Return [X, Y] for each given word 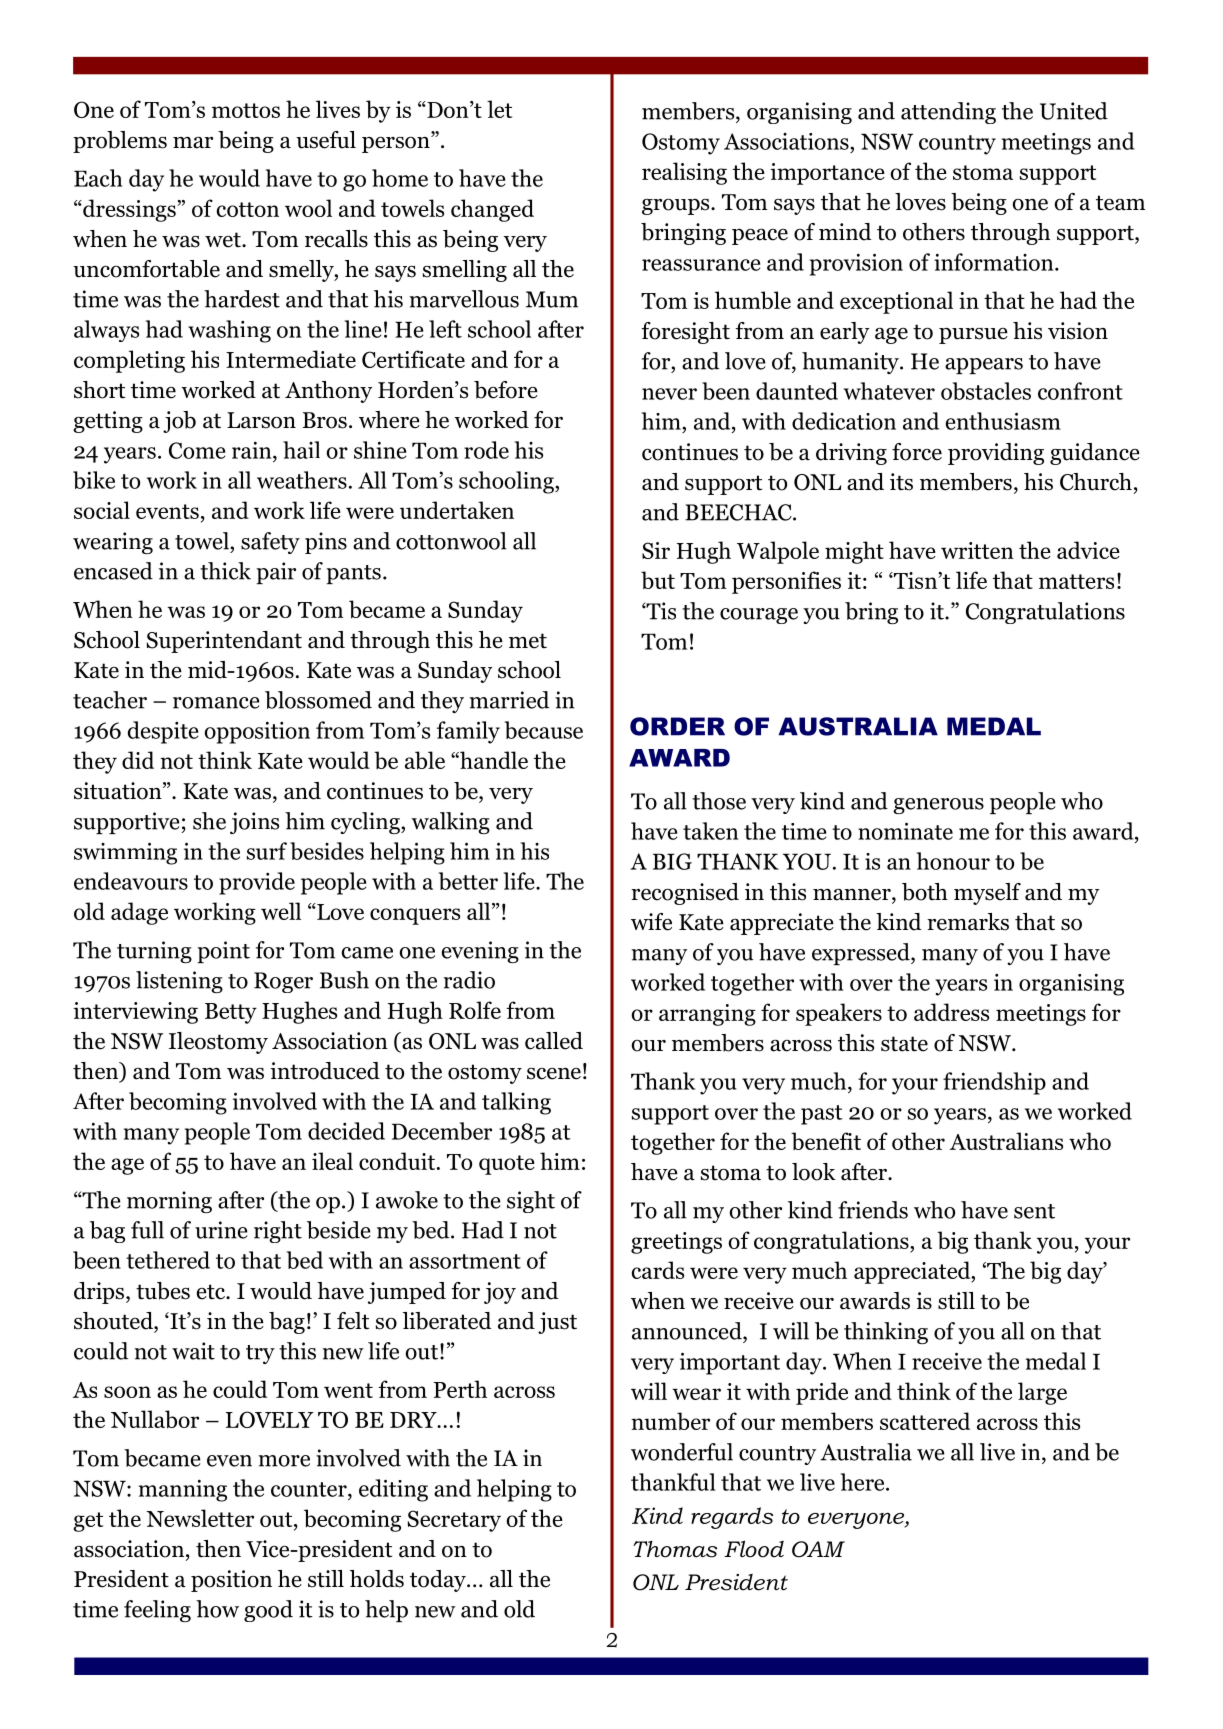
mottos [246, 110]
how [217, 1609]
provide [257, 883]
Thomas [675, 1549]
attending [948, 113]
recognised [685, 894]
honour [953, 861]
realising [684, 173]
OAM [818, 1549]
